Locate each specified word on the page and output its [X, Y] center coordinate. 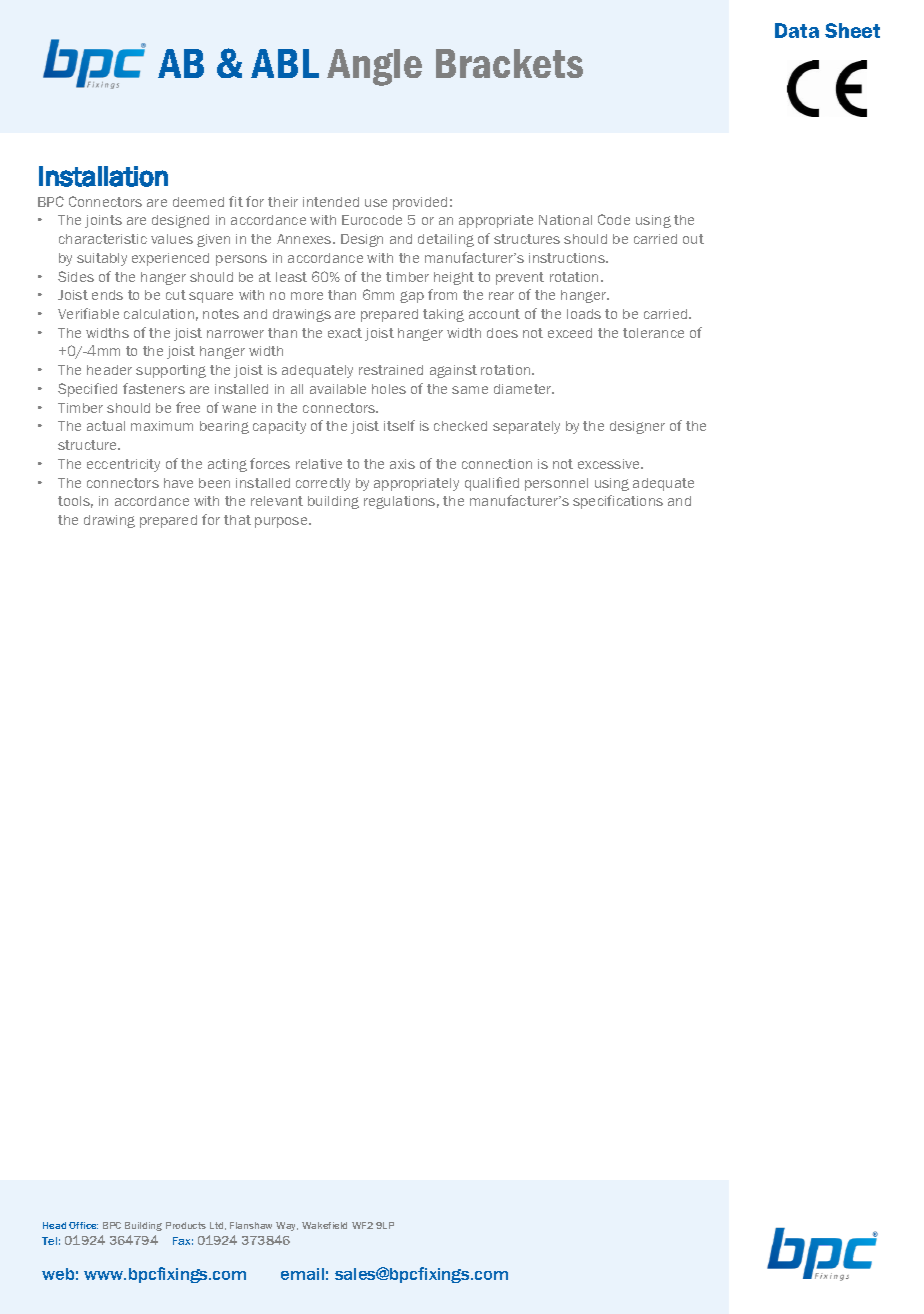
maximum [162, 426]
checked [460, 426]
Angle [374, 67]
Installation [103, 176]
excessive [610, 464]
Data [797, 30]
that [237, 520]
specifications [618, 502]
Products [186, 1225]
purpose [282, 522]
